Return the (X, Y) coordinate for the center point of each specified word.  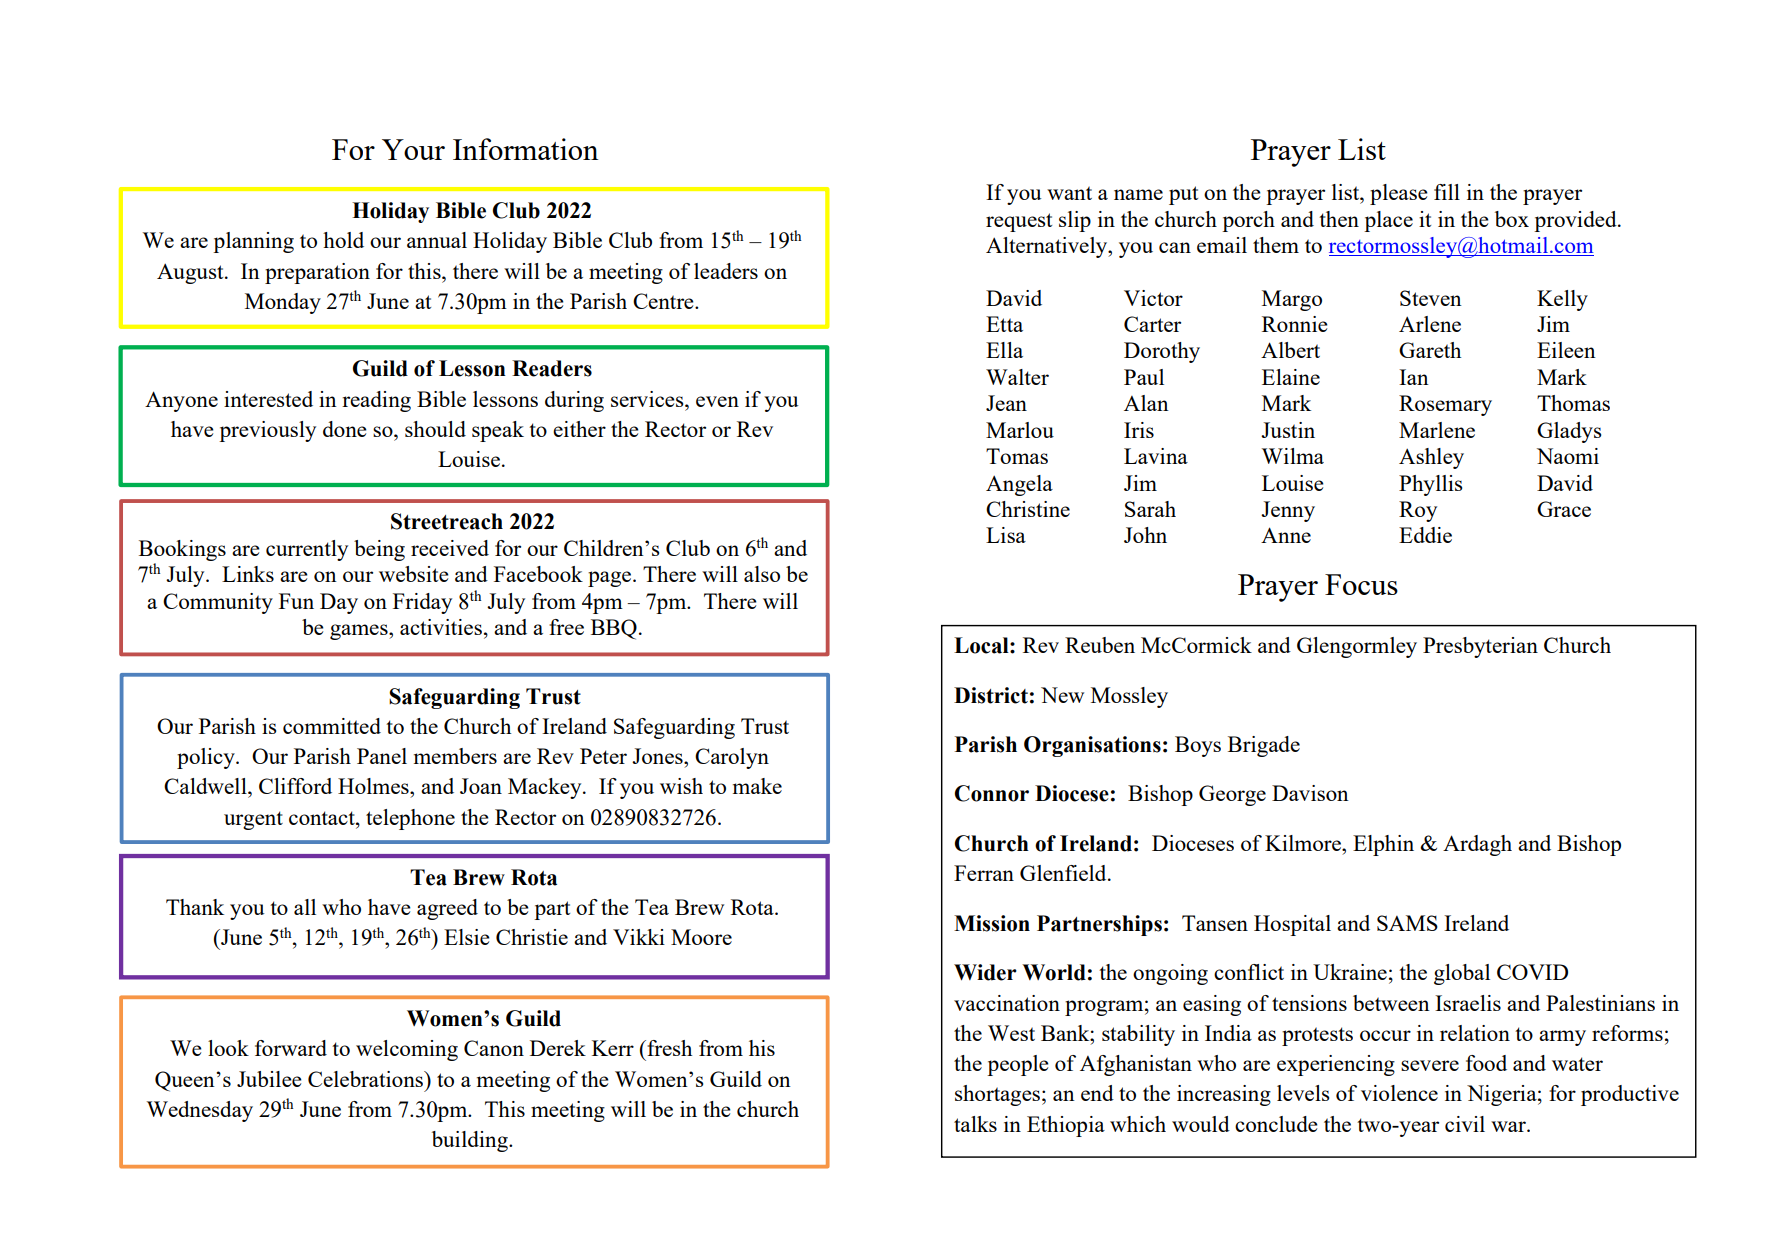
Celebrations (366, 1079)
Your (413, 149)
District (991, 695)
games (360, 632)
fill (1447, 192)
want (1069, 193)
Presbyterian (1480, 647)
